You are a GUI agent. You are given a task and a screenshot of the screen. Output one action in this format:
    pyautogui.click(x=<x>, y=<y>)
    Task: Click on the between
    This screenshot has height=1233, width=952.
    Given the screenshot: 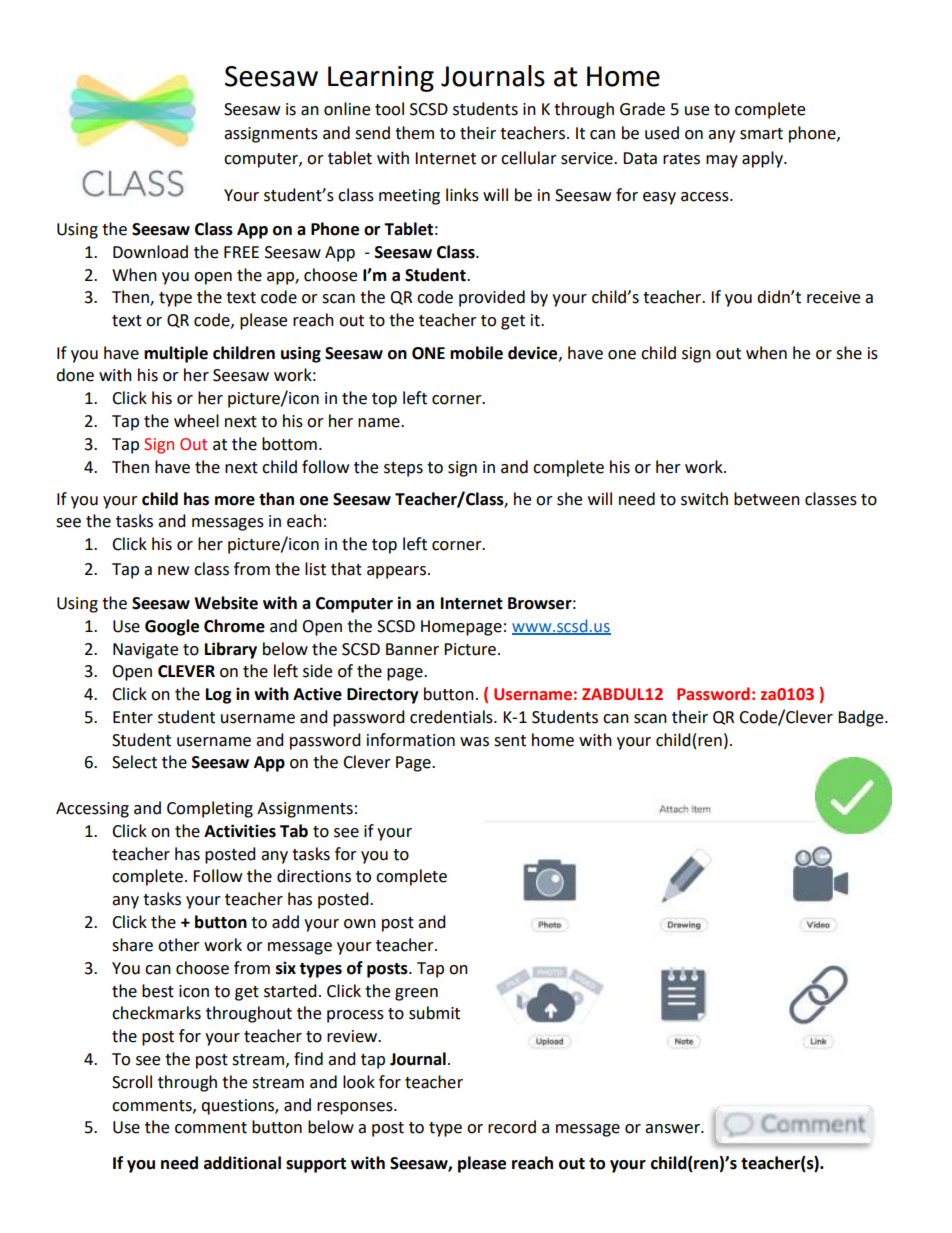 What is the action you would take?
    pyautogui.click(x=767, y=499)
